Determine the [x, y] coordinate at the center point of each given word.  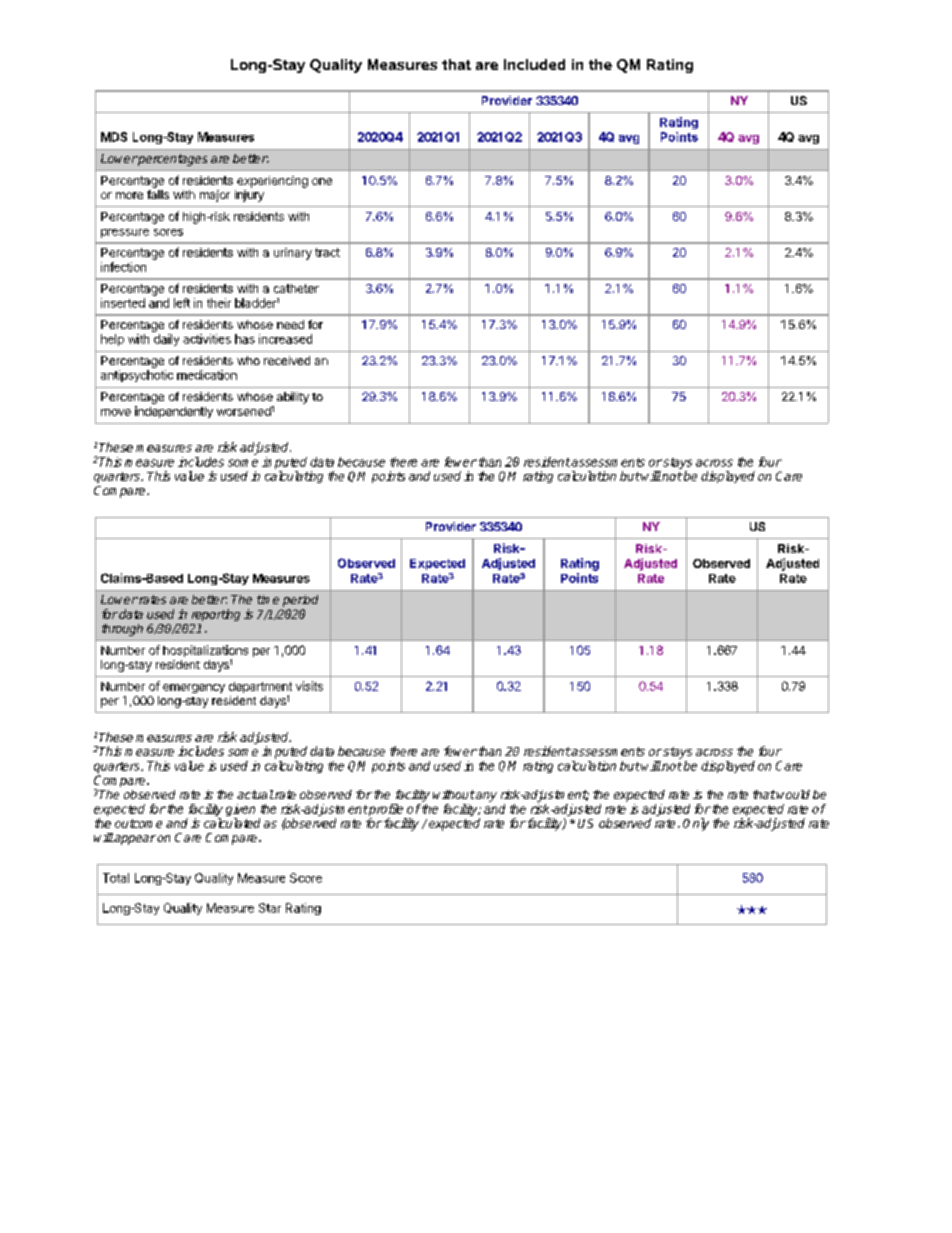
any [485, 797]
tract [327, 252]
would [792, 794]
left [182, 303]
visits [309, 686]
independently [174, 412]
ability [293, 398]
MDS [114, 137]
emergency [194, 688]
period [300, 601]
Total [116, 878]
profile [386, 811]
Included [534, 64]
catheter [296, 288]
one [322, 181]
